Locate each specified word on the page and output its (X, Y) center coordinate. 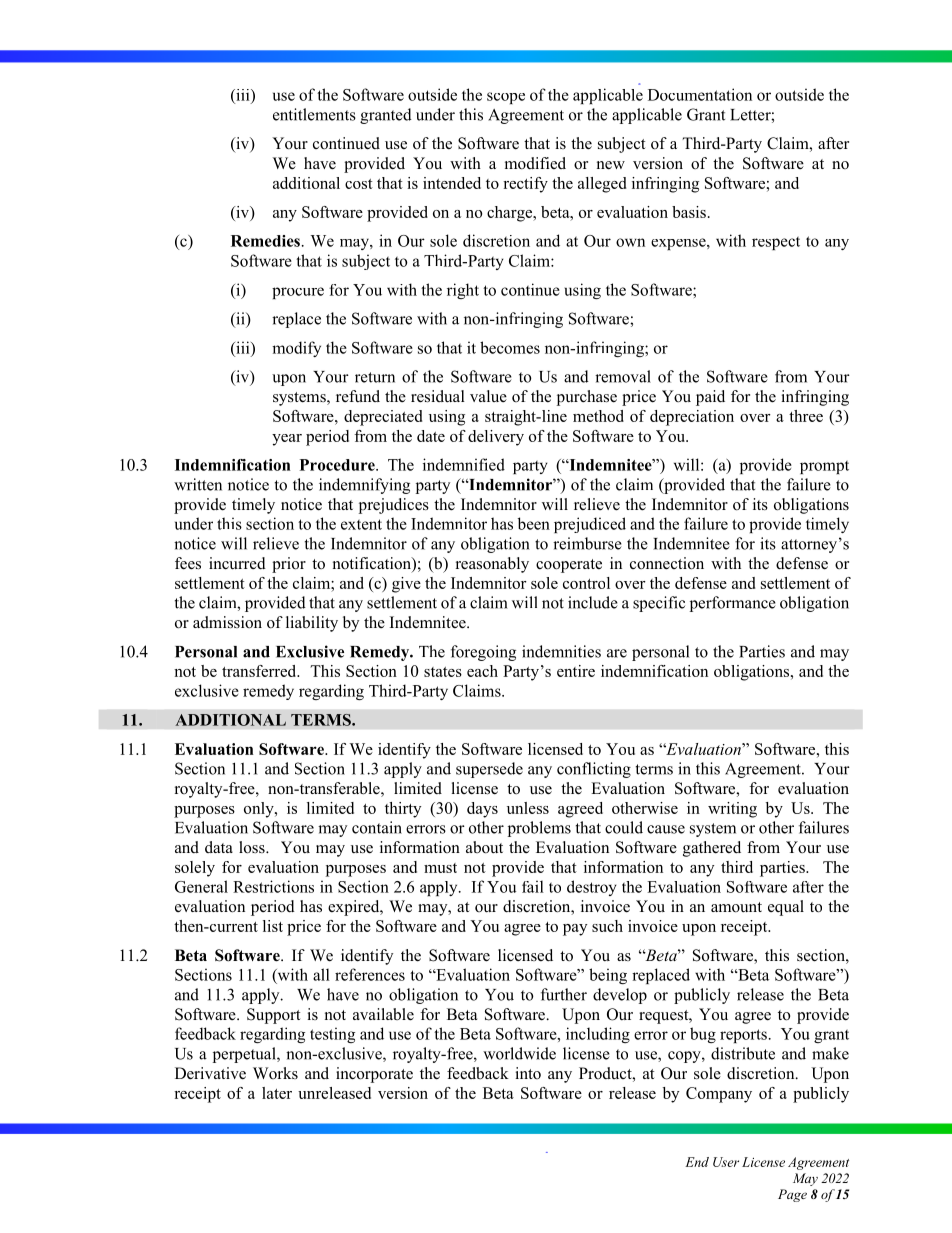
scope (506, 98)
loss (253, 847)
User (726, 1162)
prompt (824, 467)
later (277, 1093)
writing (732, 810)
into (528, 1073)
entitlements (314, 114)
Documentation (700, 94)
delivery (496, 438)
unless (528, 808)
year (287, 440)
